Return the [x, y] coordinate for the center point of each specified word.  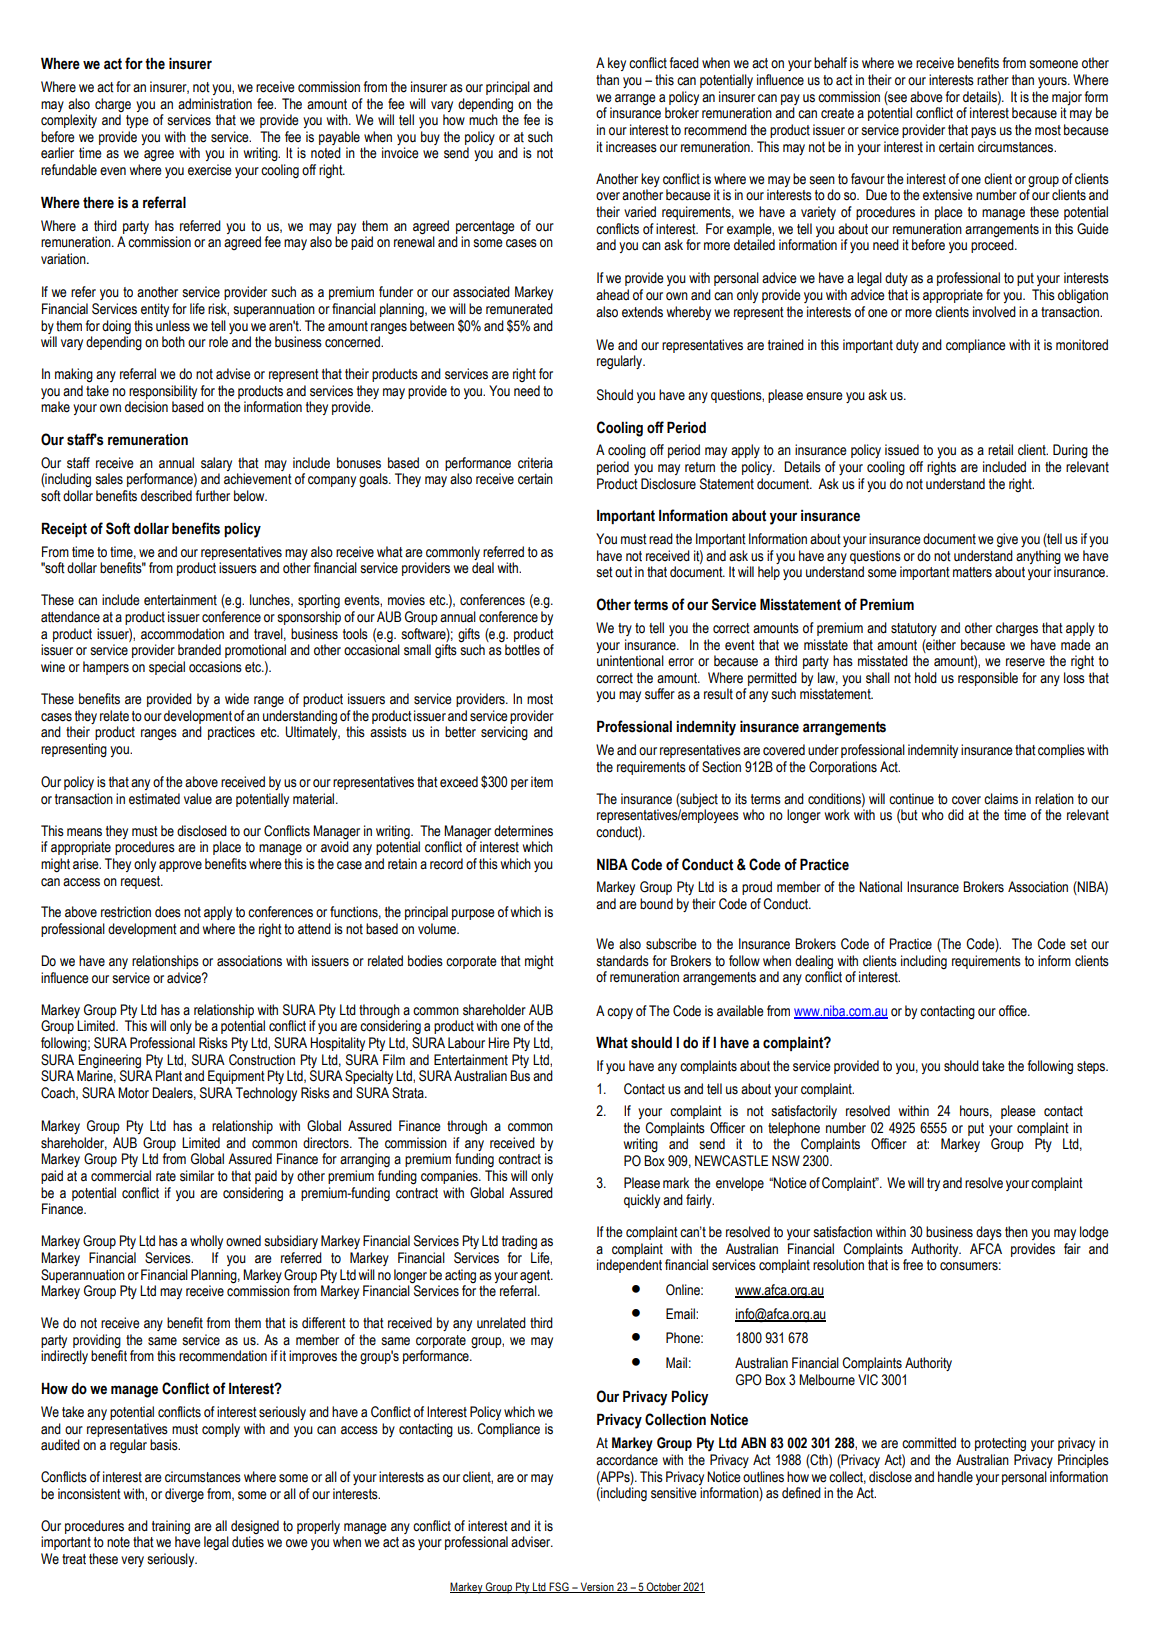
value [198, 799]
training [171, 1527]
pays [983, 132]
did [956, 815]
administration [215, 104]
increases [631, 147]
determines [523, 831]
